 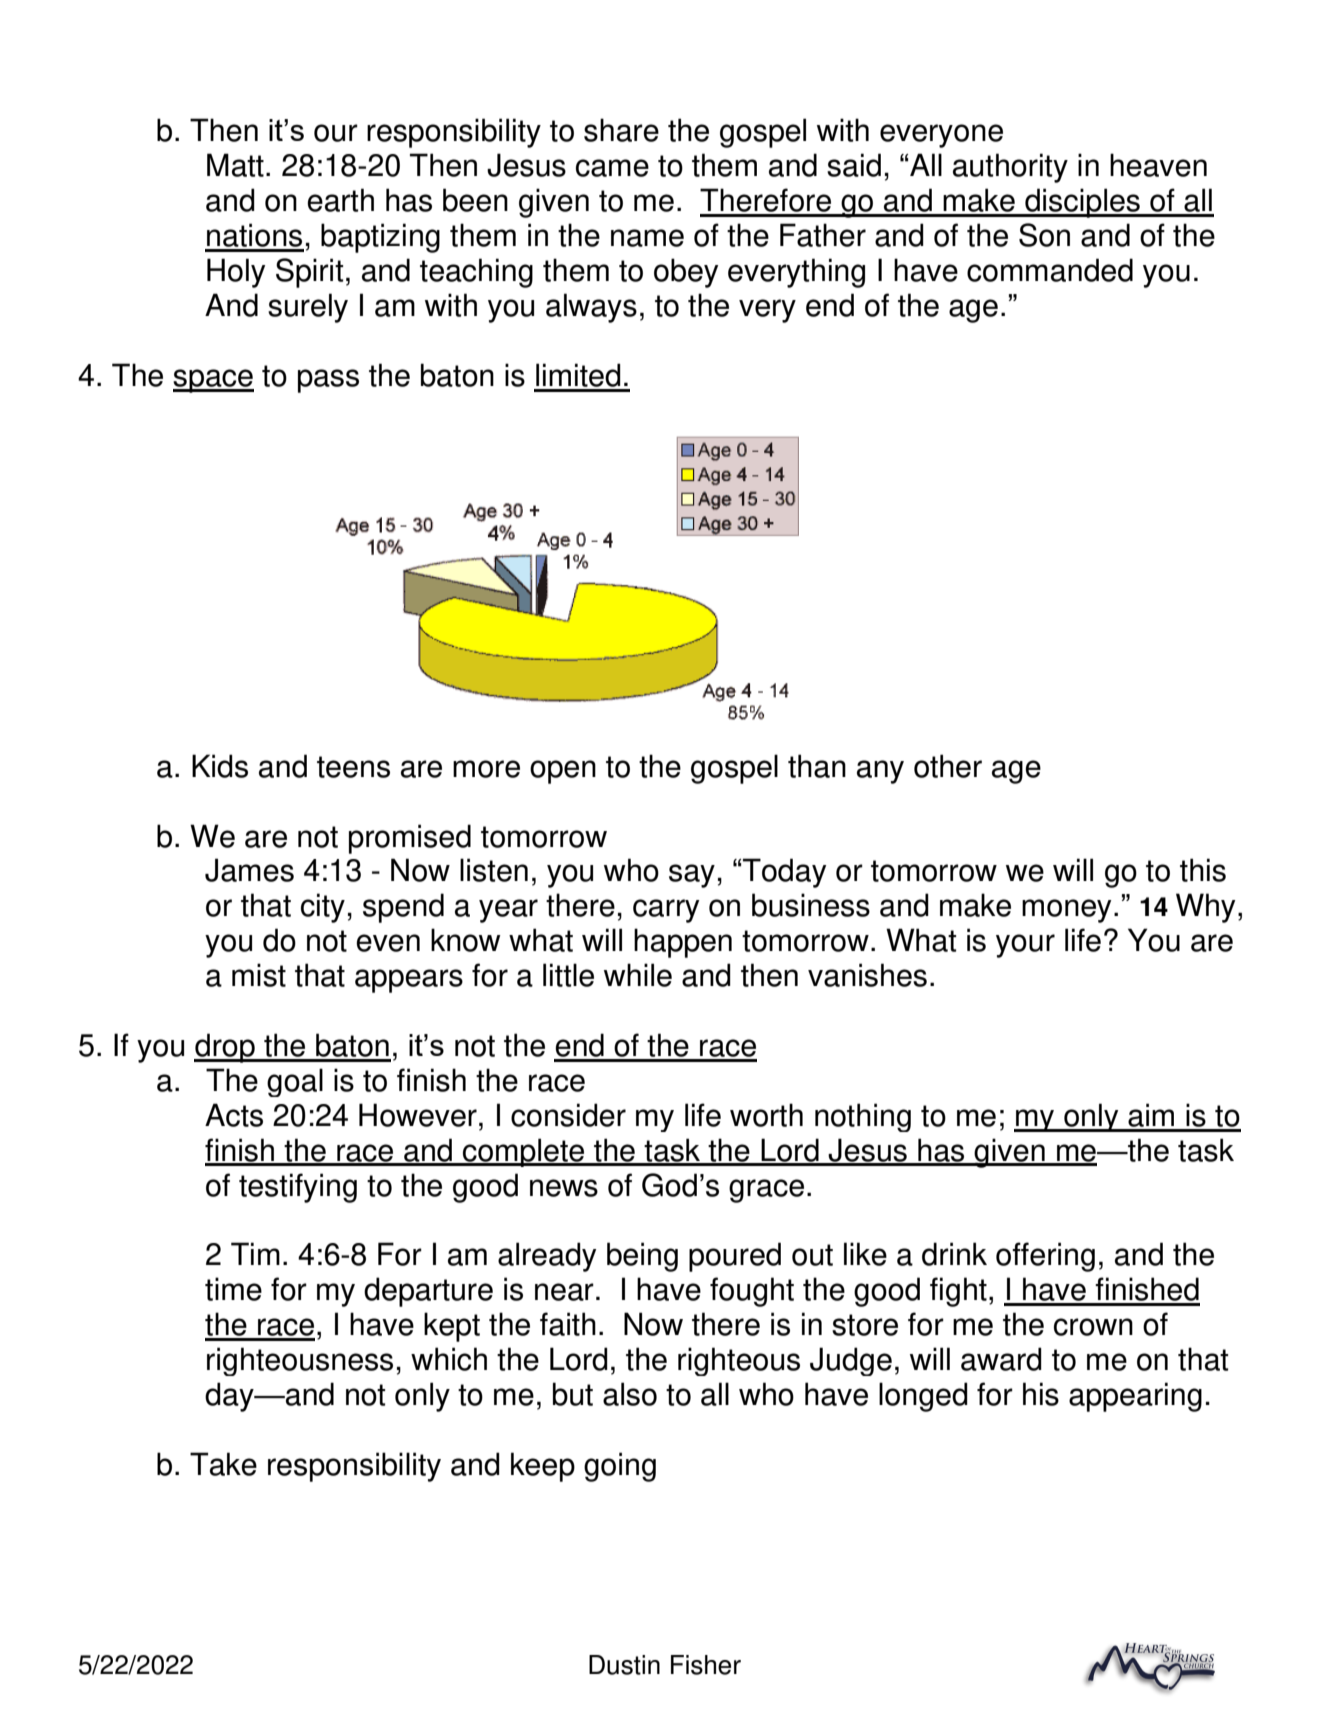 I want to click on disciples, so click(x=1082, y=203).
